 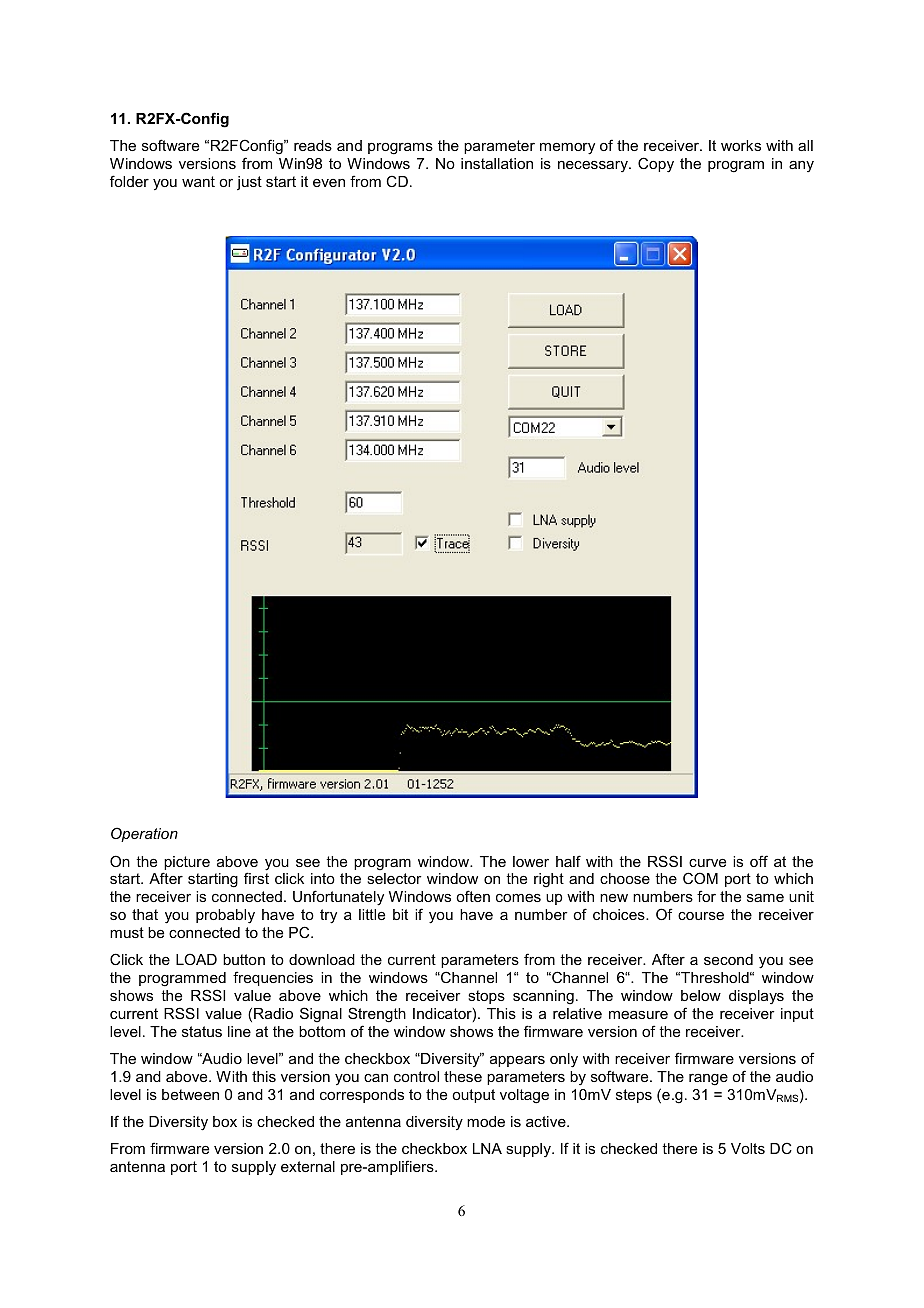 I want to click on Operation, so click(x=144, y=834).
